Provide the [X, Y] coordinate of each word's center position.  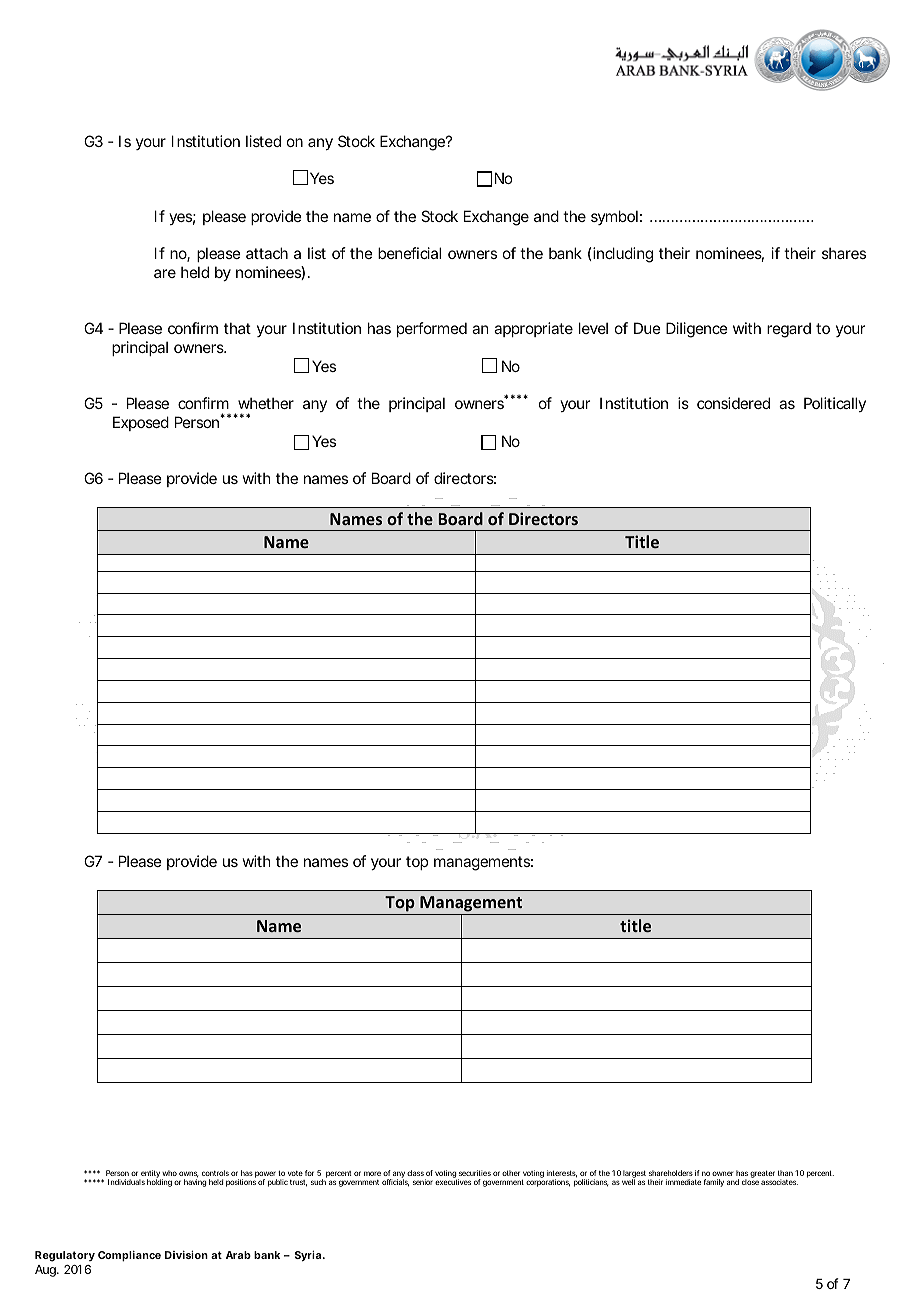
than [785, 1173]
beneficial [409, 253]
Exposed [141, 423]
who [169, 1173]
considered [733, 403]
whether [266, 403]
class [415, 1173]
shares [844, 253]
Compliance [129, 1256]
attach [267, 253]
